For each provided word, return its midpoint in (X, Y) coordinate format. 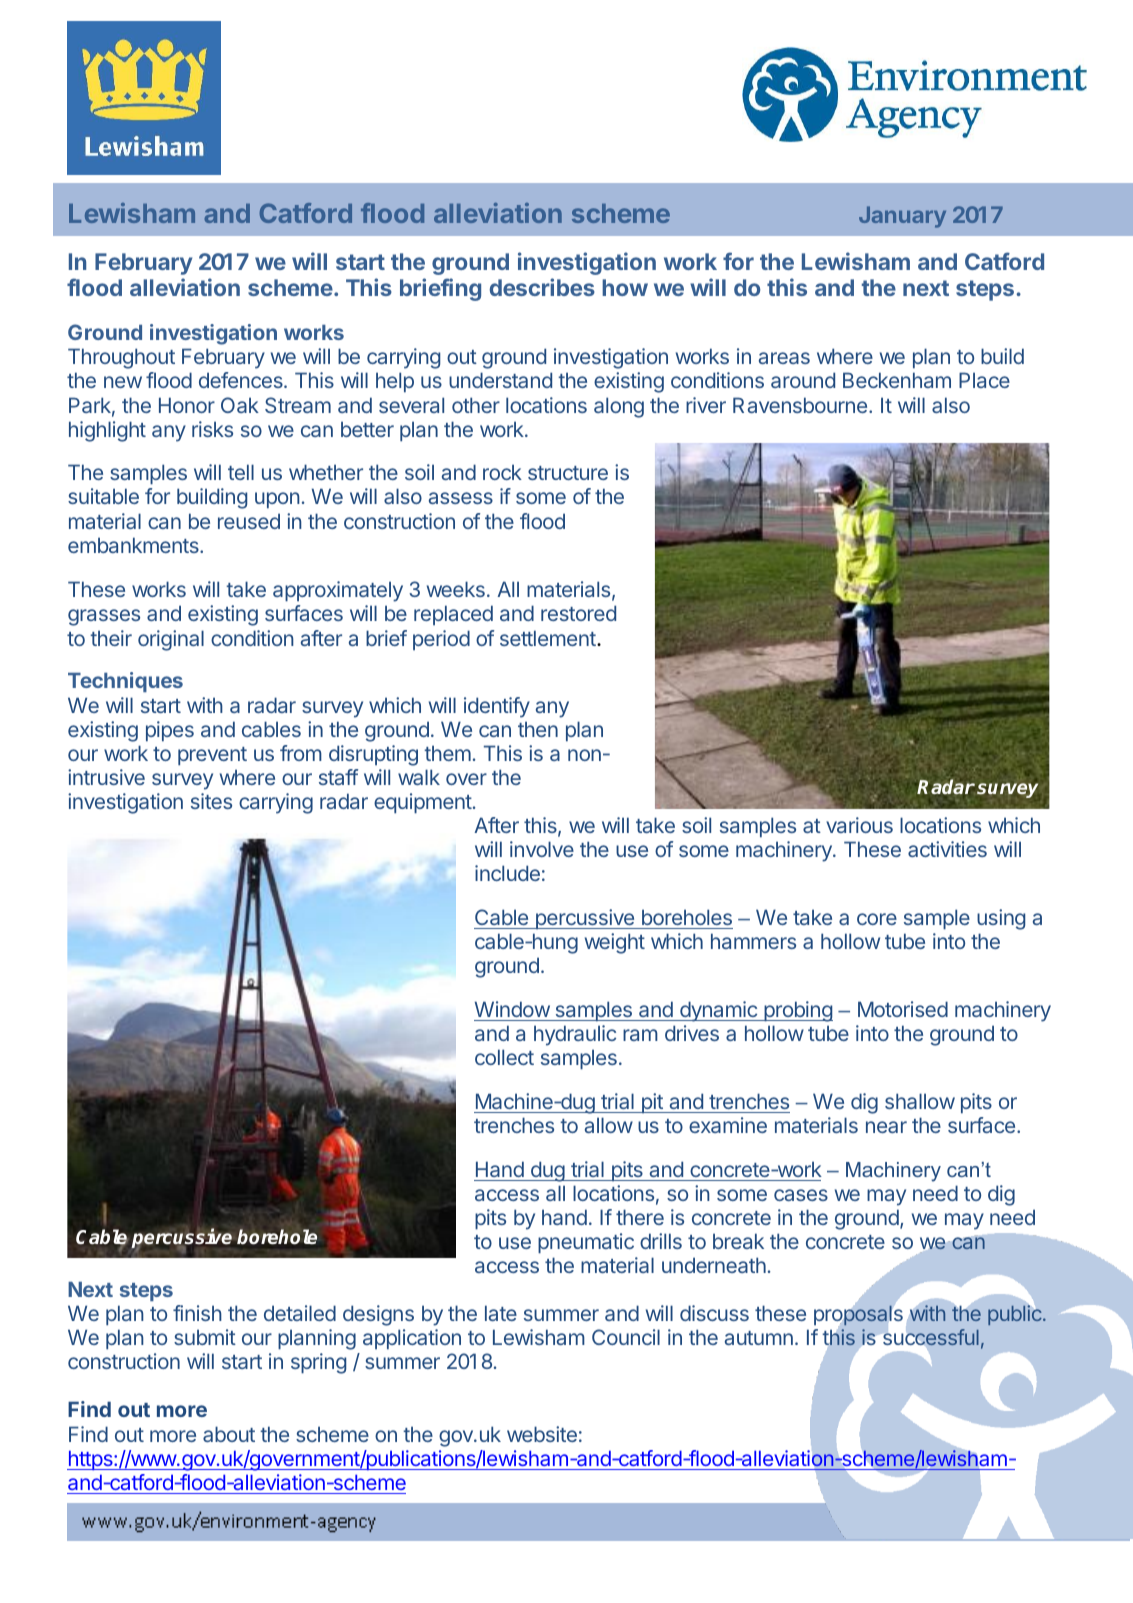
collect (504, 1057)
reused (249, 521)
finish (197, 1313)
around (803, 380)
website (542, 1434)
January (902, 217)
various (859, 825)
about (229, 1434)
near (886, 1127)
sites (211, 801)
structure (568, 473)
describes (542, 287)
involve (542, 849)
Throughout (121, 358)
